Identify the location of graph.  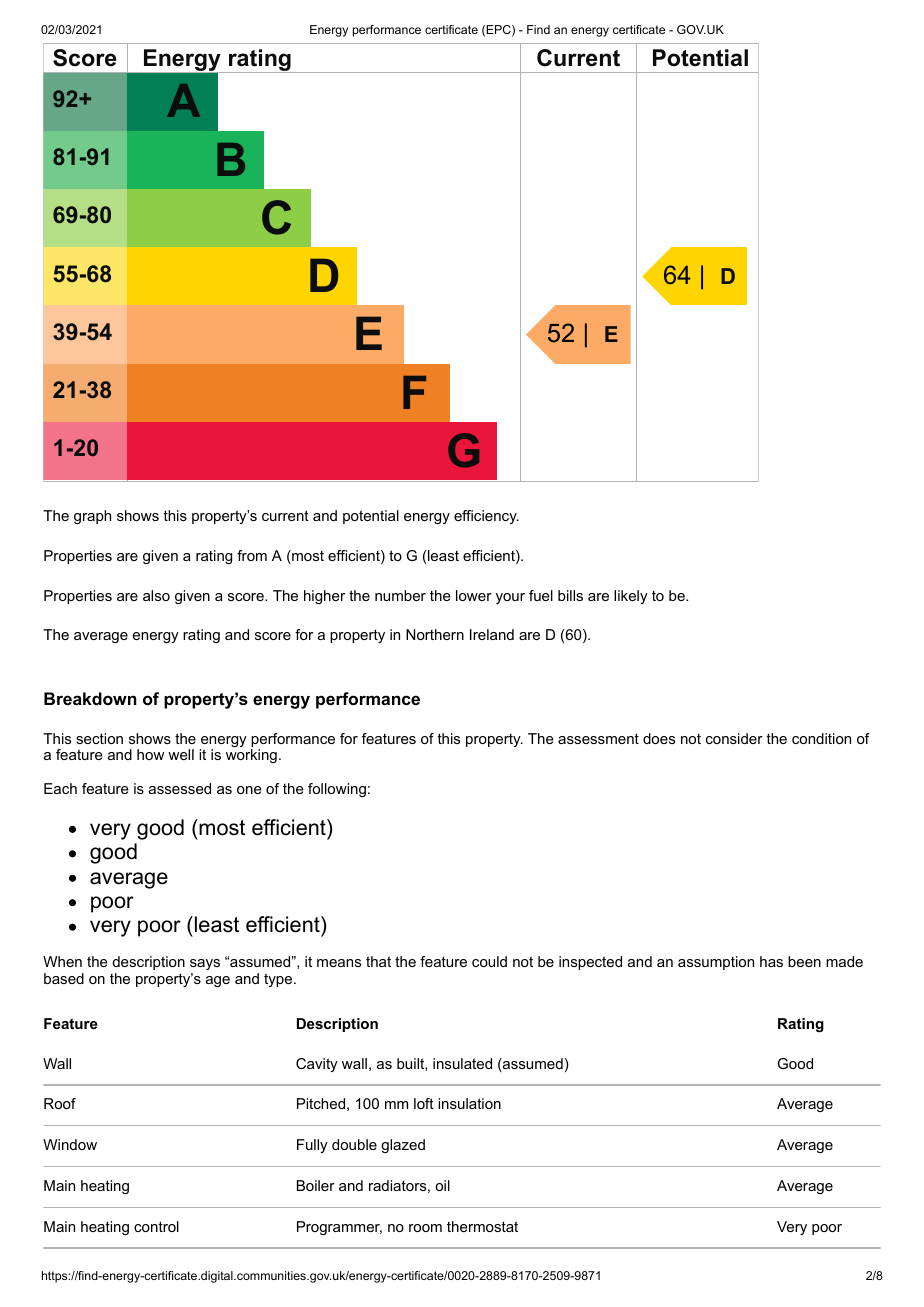
(92, 517).
